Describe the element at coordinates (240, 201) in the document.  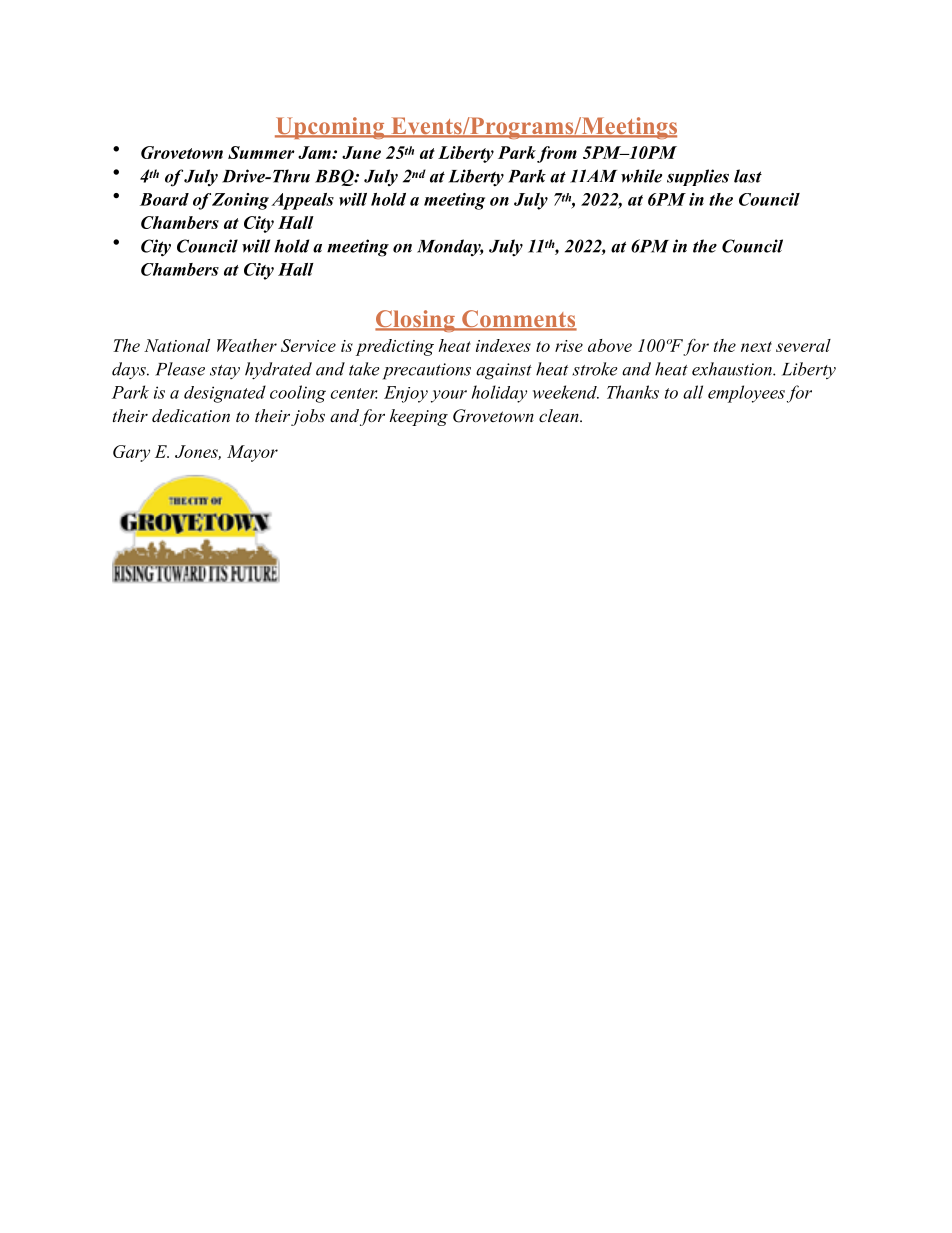
I see `Zoning` at that location.
